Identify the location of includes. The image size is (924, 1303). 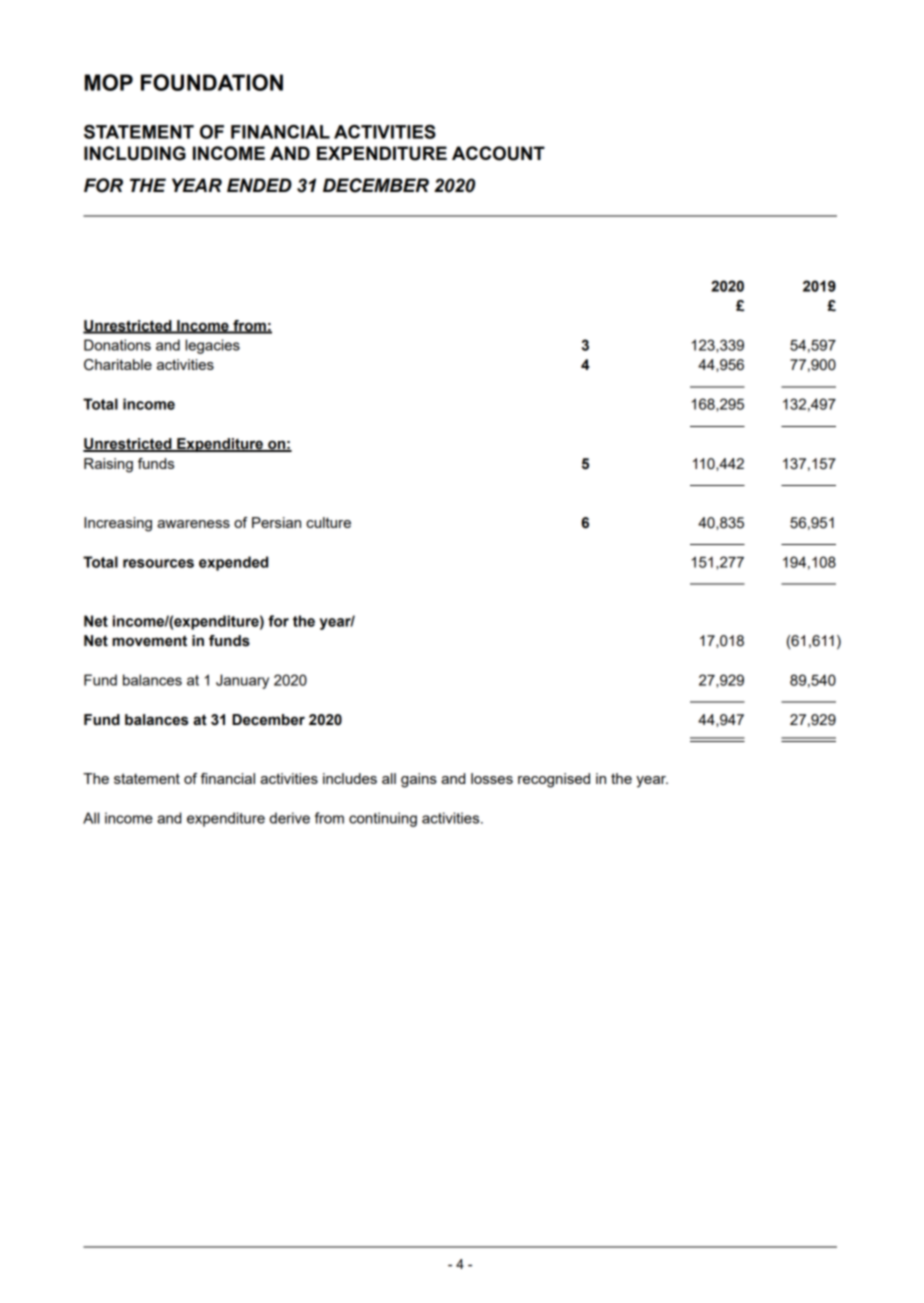
(350, 778).
